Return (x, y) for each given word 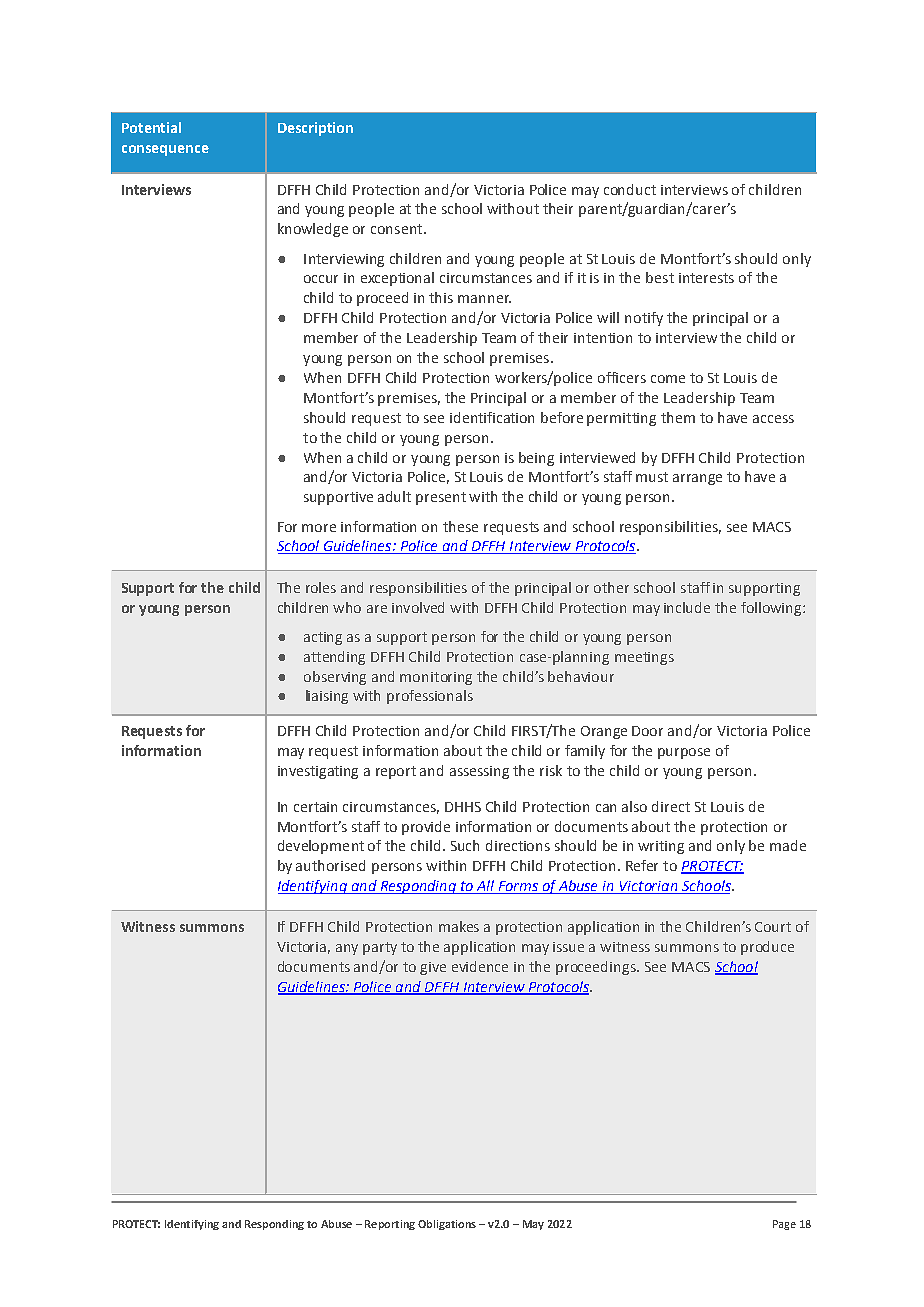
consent (398, 229)
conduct (630, 189)
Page (784, 1225)
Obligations (447, 1225)
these (460, 526)
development (321, 847)
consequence (165, 150)
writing (661, 847)
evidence (480, 966)
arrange (697, 479)
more (319, 528)
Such (465, 845)
